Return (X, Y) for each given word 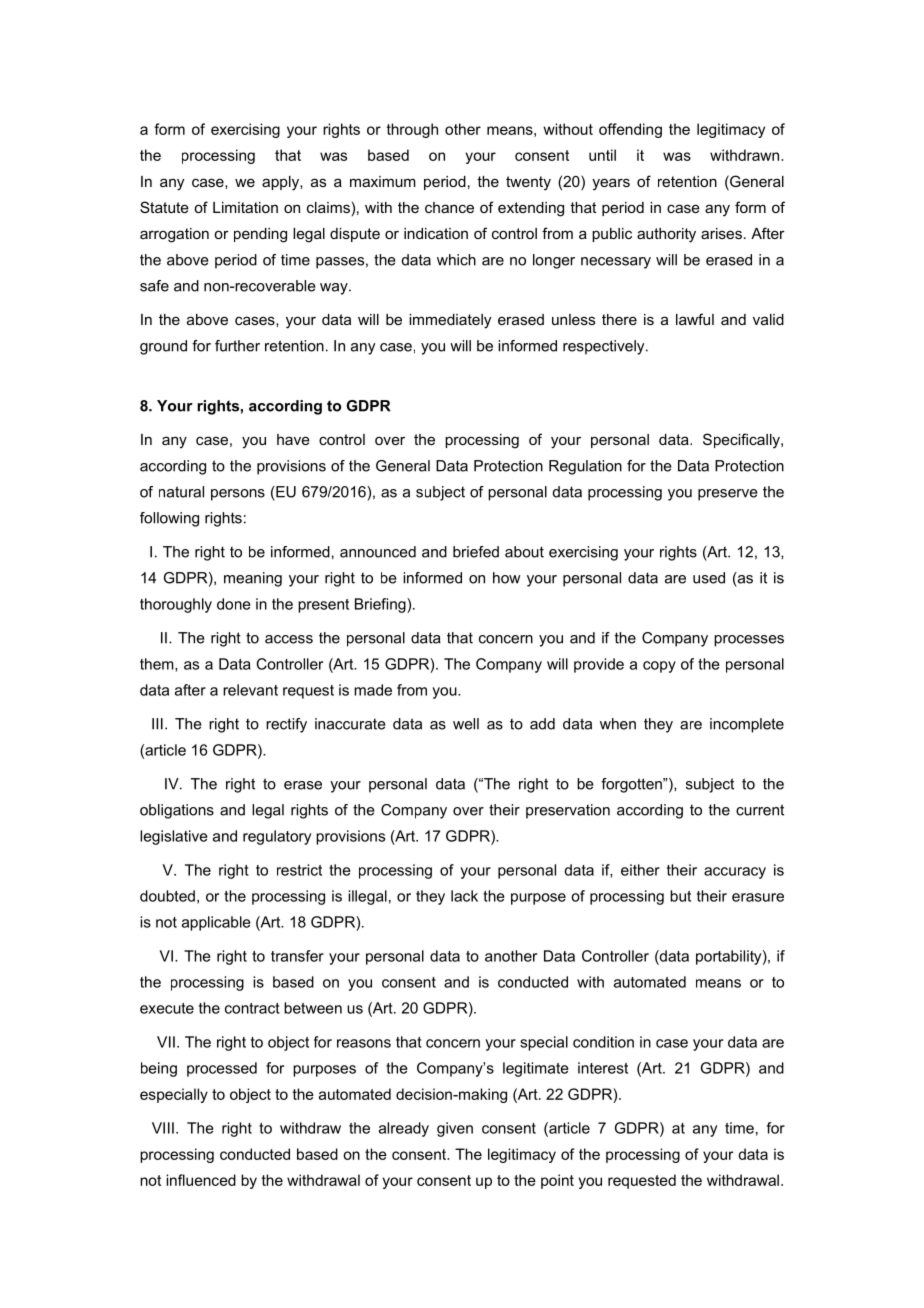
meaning (253, 579)
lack (464, 896)
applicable (216, 923)
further (237, 346)
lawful (695, 319)
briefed (476, 552)
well (466, 724)
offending (630, 130)
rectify (286, 725)
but (680, 896)
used (709, 578)
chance (449, 207)
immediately (450, 321)
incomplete (747, 725)
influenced (201, 1180)
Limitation (245, 207)
